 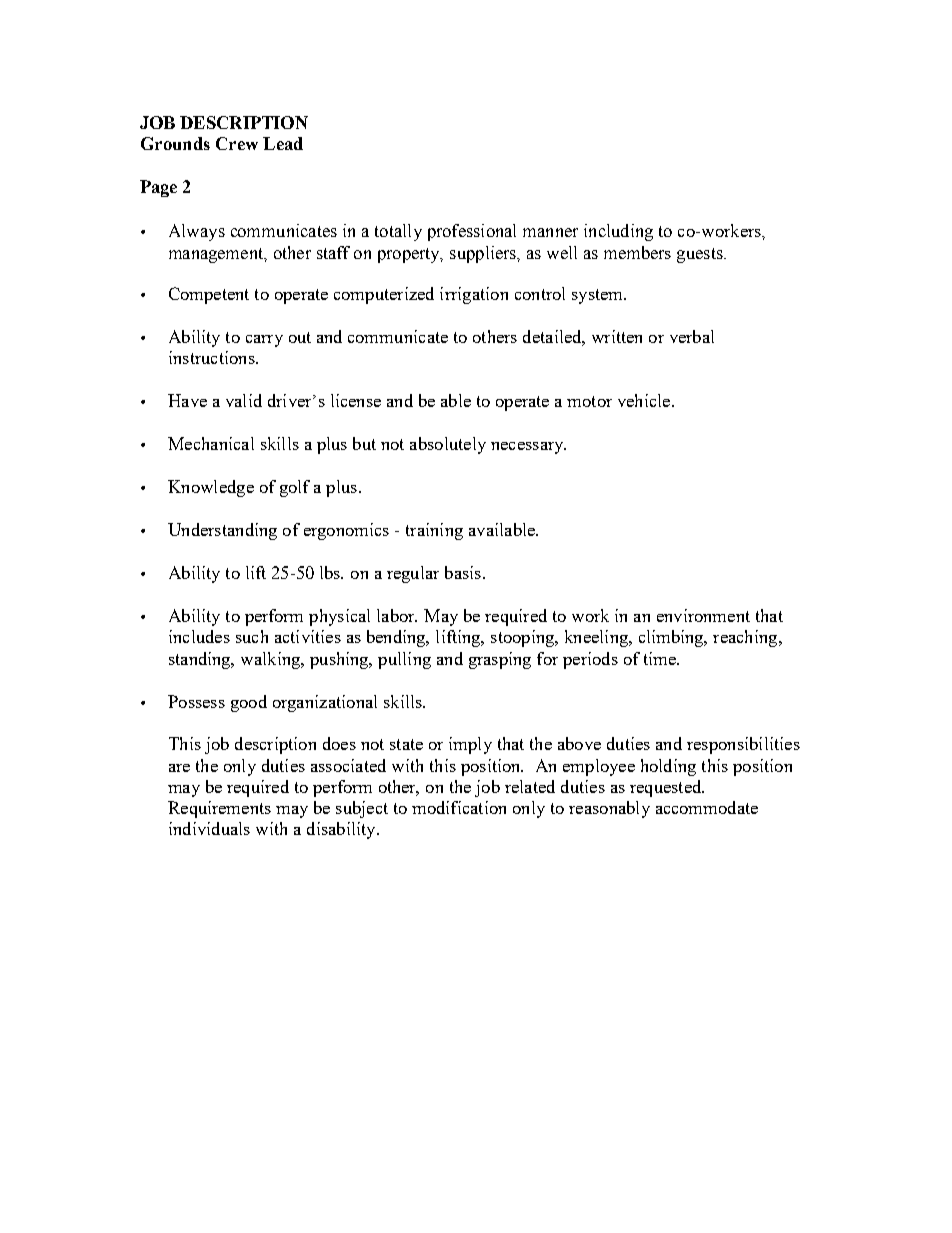 What do you see at coordinates (472, 232) in the screenshot?
I see `professional` at bounding box center [472, 232].
